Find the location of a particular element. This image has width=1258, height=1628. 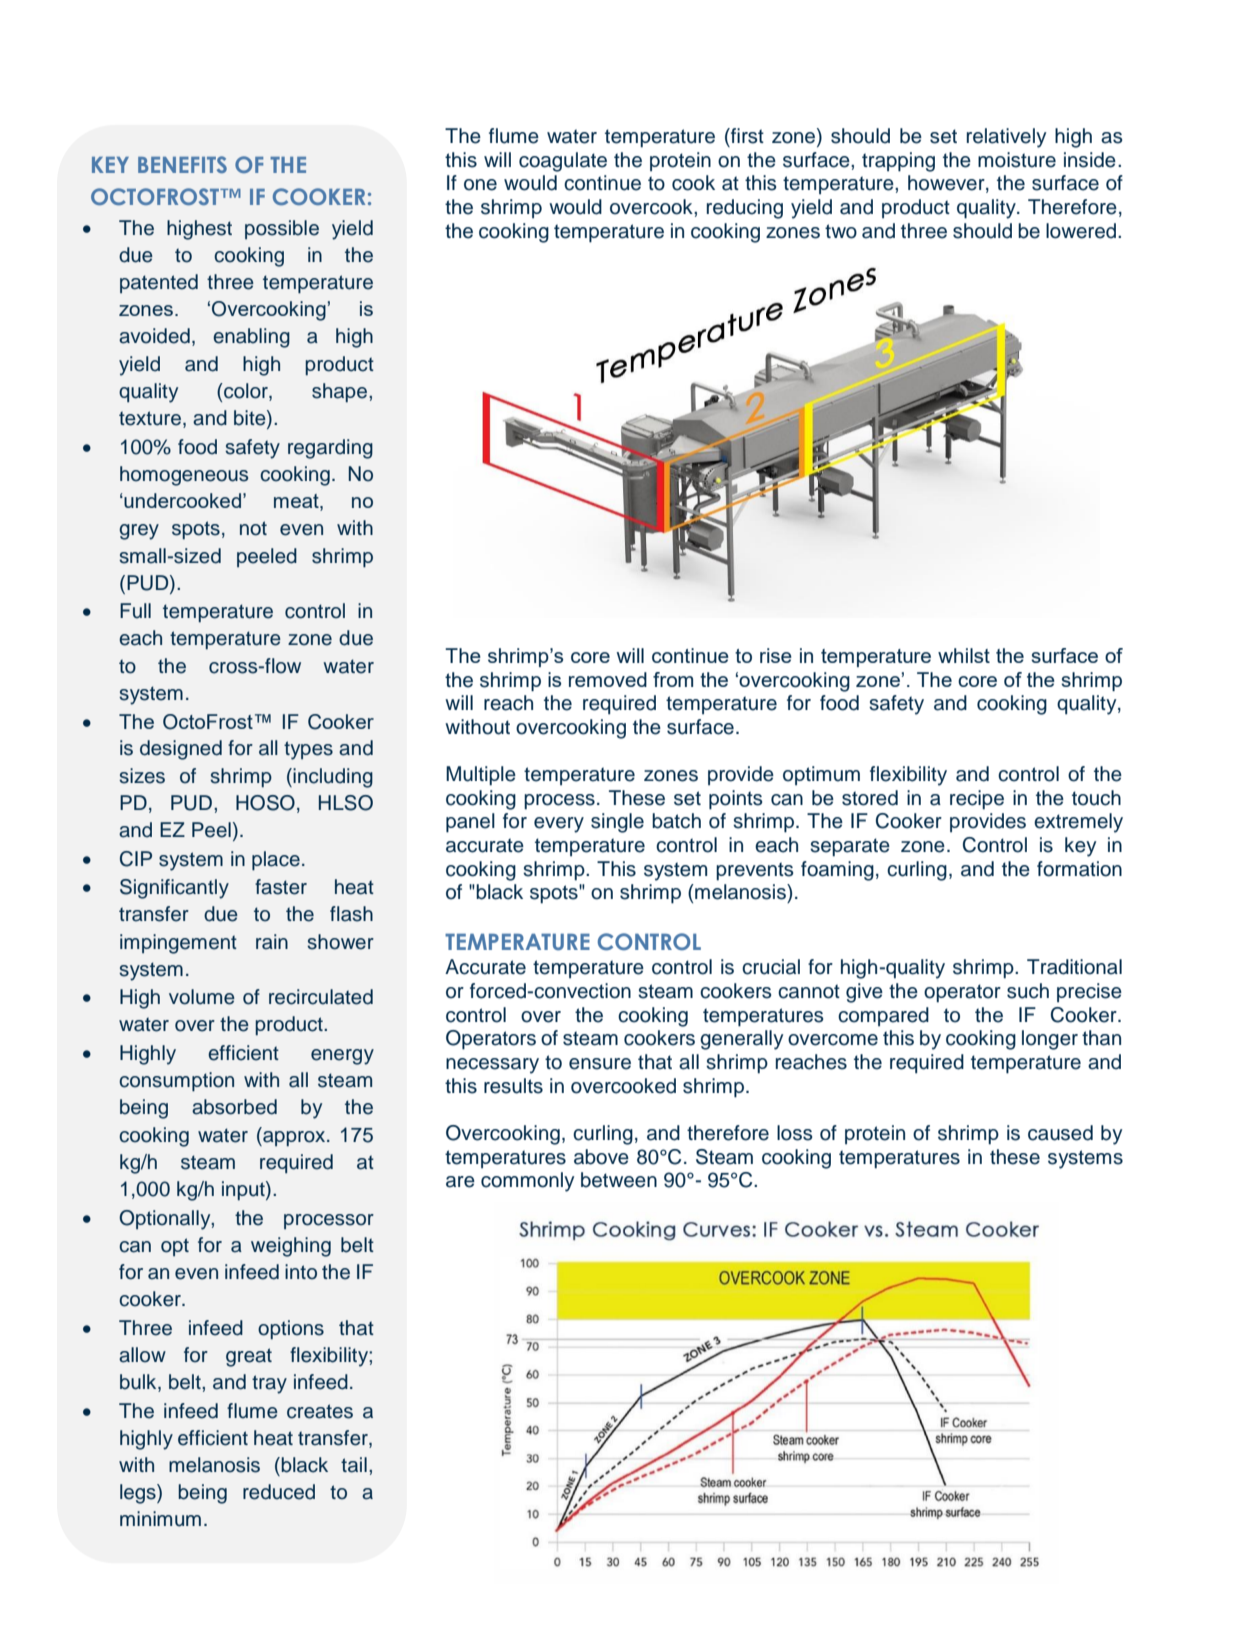

reduced is located at coordinates (279, 1492).
